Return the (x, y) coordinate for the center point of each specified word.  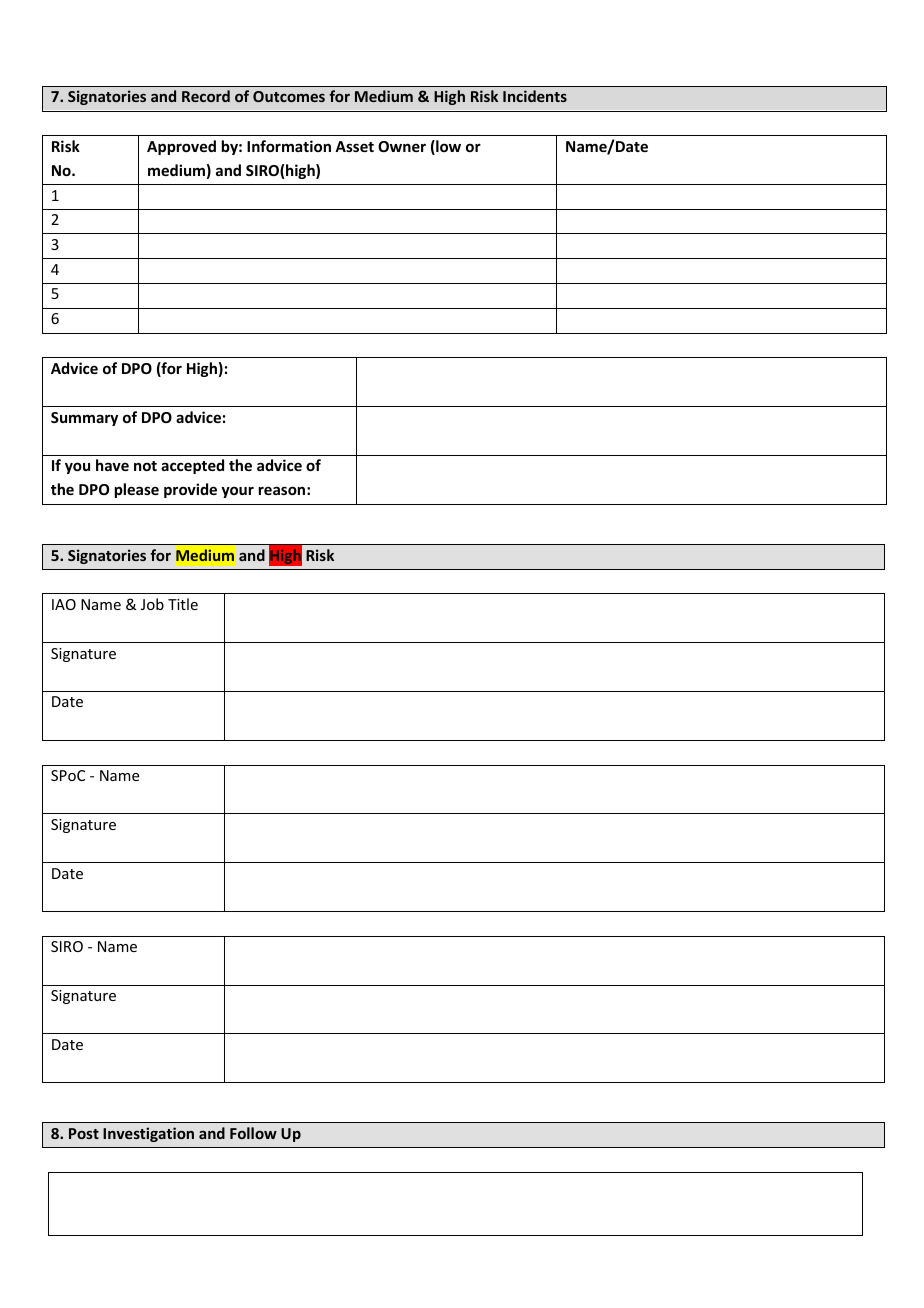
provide (190, 490)
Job (152, 604)
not (145, 466)
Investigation (148, 1134)
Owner (402, 146)
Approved (181, 147)
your (237, 492)
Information (289, 146)
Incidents (535, 96)
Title (183, 604)
